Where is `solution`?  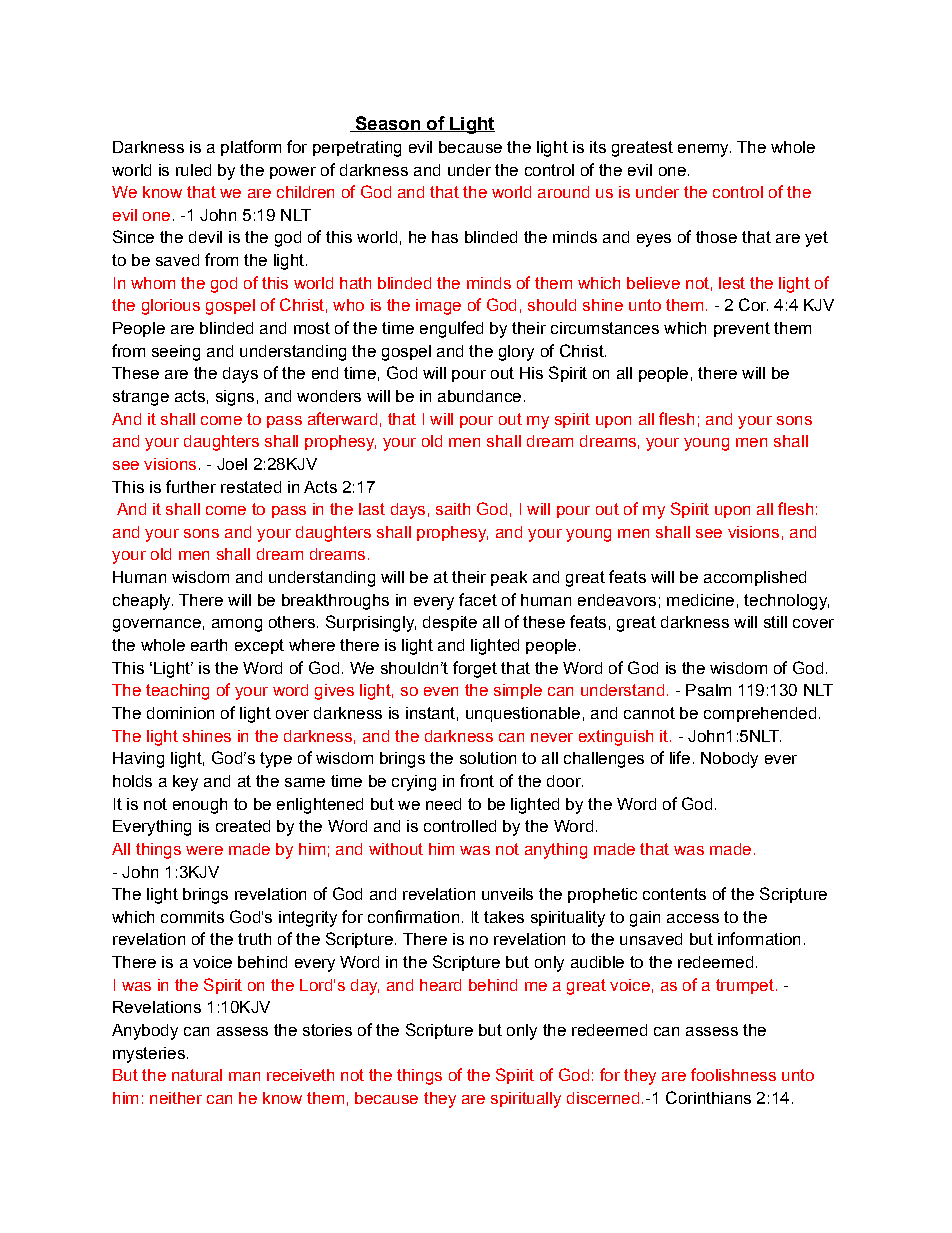 solution is located at coordinates (488, 758).
